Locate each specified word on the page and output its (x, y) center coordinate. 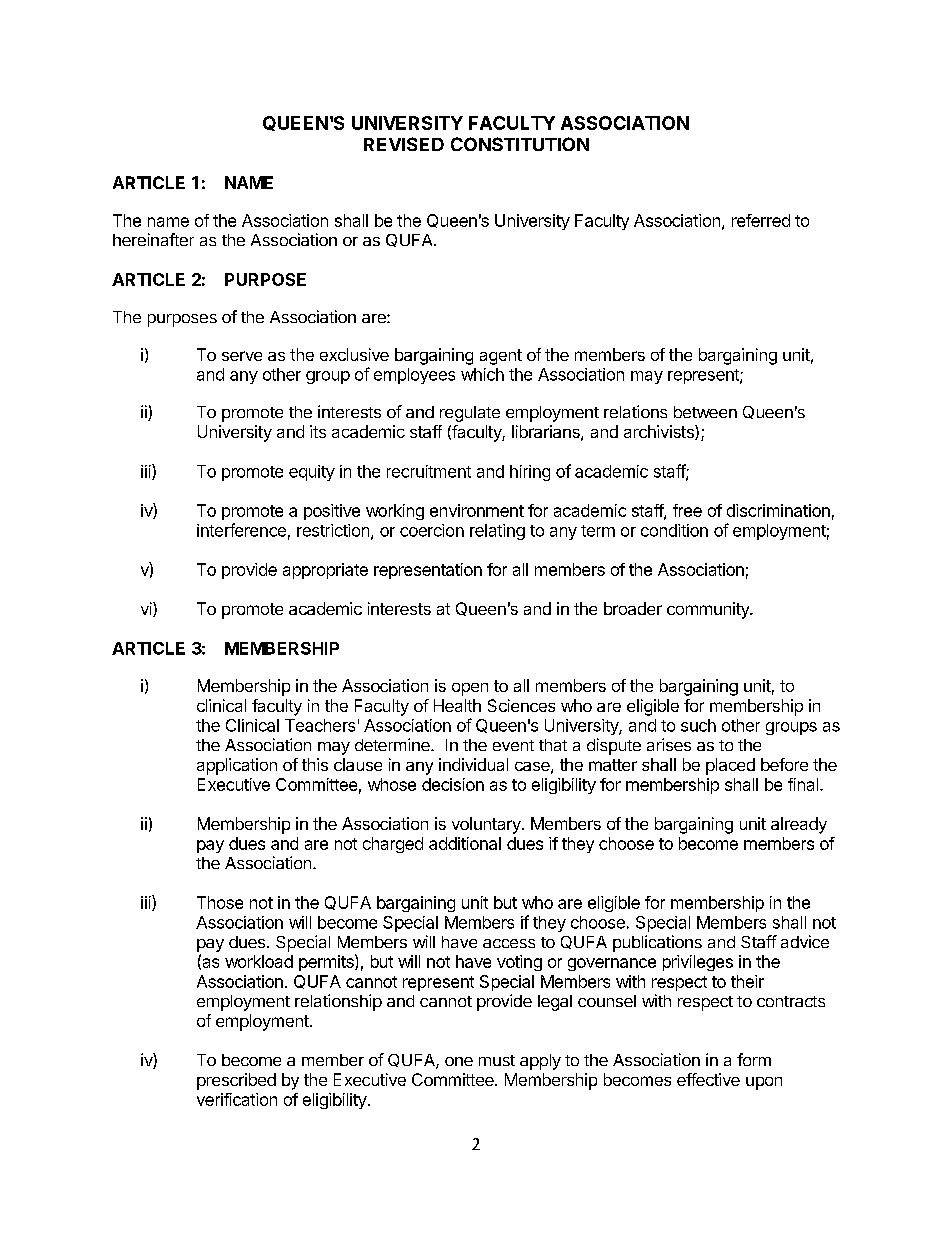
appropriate (325, 571)
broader (633, 608)
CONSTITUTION (520, 144)
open (470, 689)
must (497, 1060)
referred (761, 220)
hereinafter (153, 239)
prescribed (236, 1081)
